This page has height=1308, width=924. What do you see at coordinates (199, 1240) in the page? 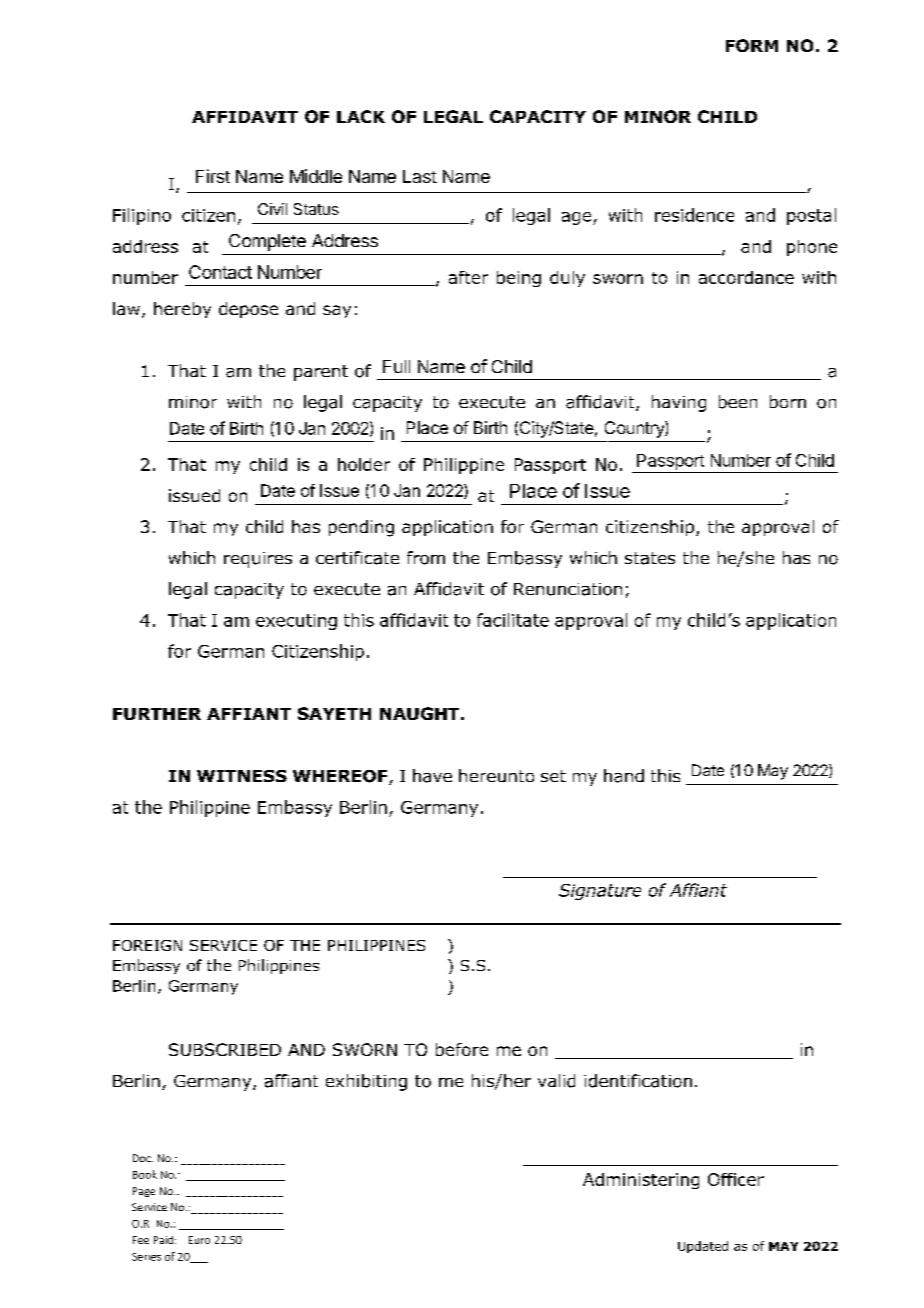
I see `Euro` at bounding box center [199, 1240].
